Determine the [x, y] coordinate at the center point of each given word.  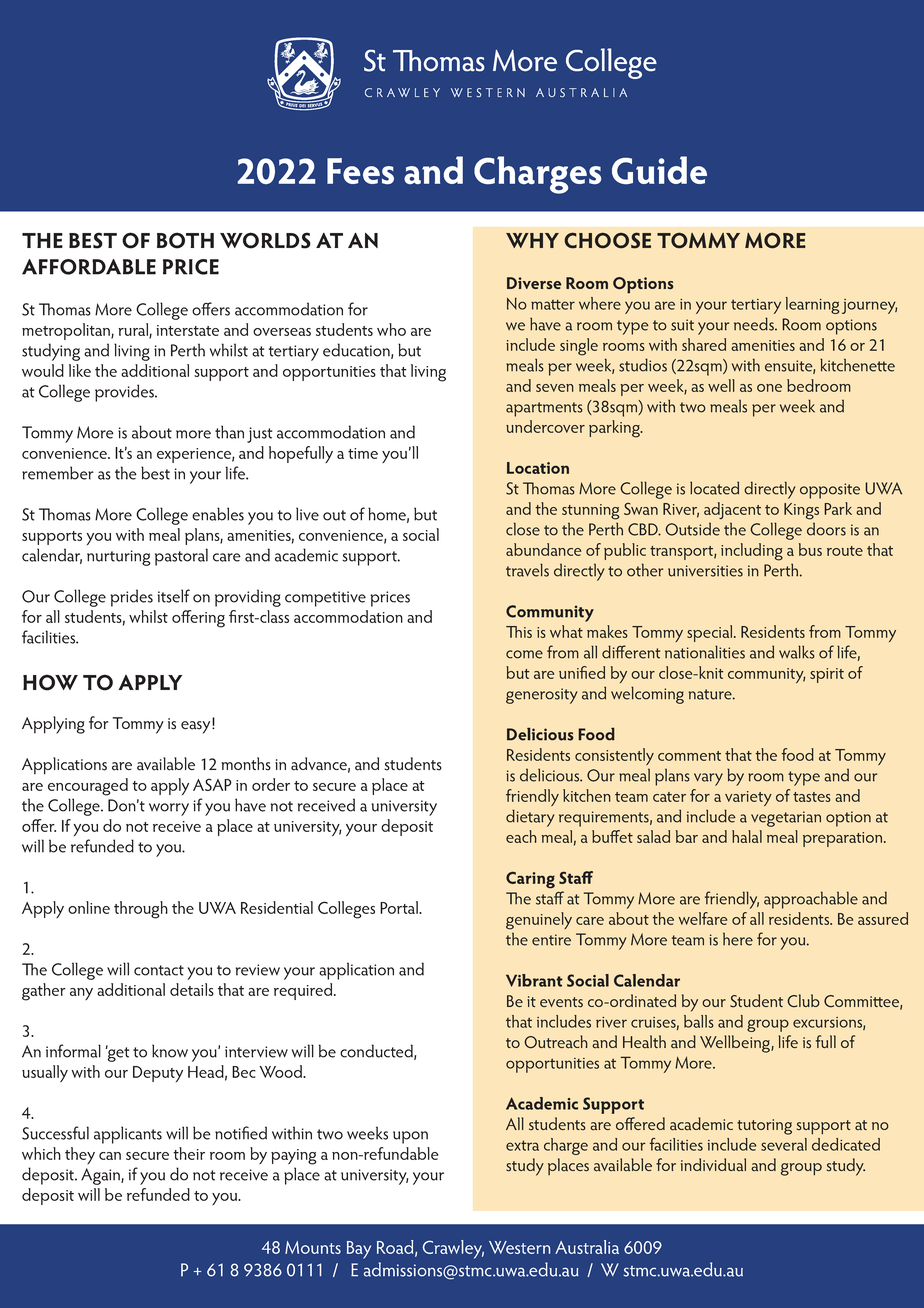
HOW [50, 682]
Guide [659, 170]
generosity [541, 696]
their [189, 1153]
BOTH [185, 240]
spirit [827, 675]
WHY [532, 240]
